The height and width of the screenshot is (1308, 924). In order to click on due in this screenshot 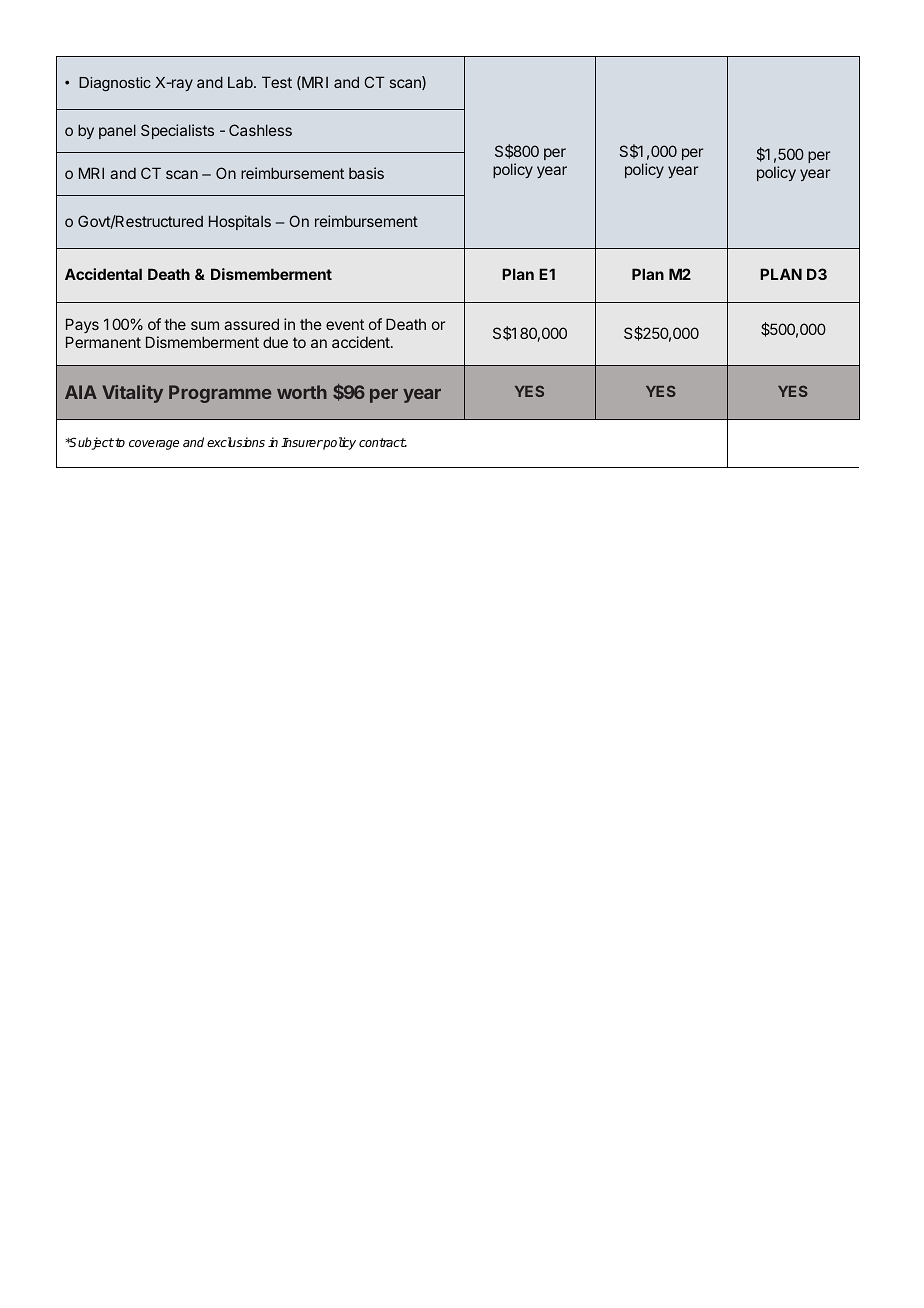, I will do `click(275, 342)`.
